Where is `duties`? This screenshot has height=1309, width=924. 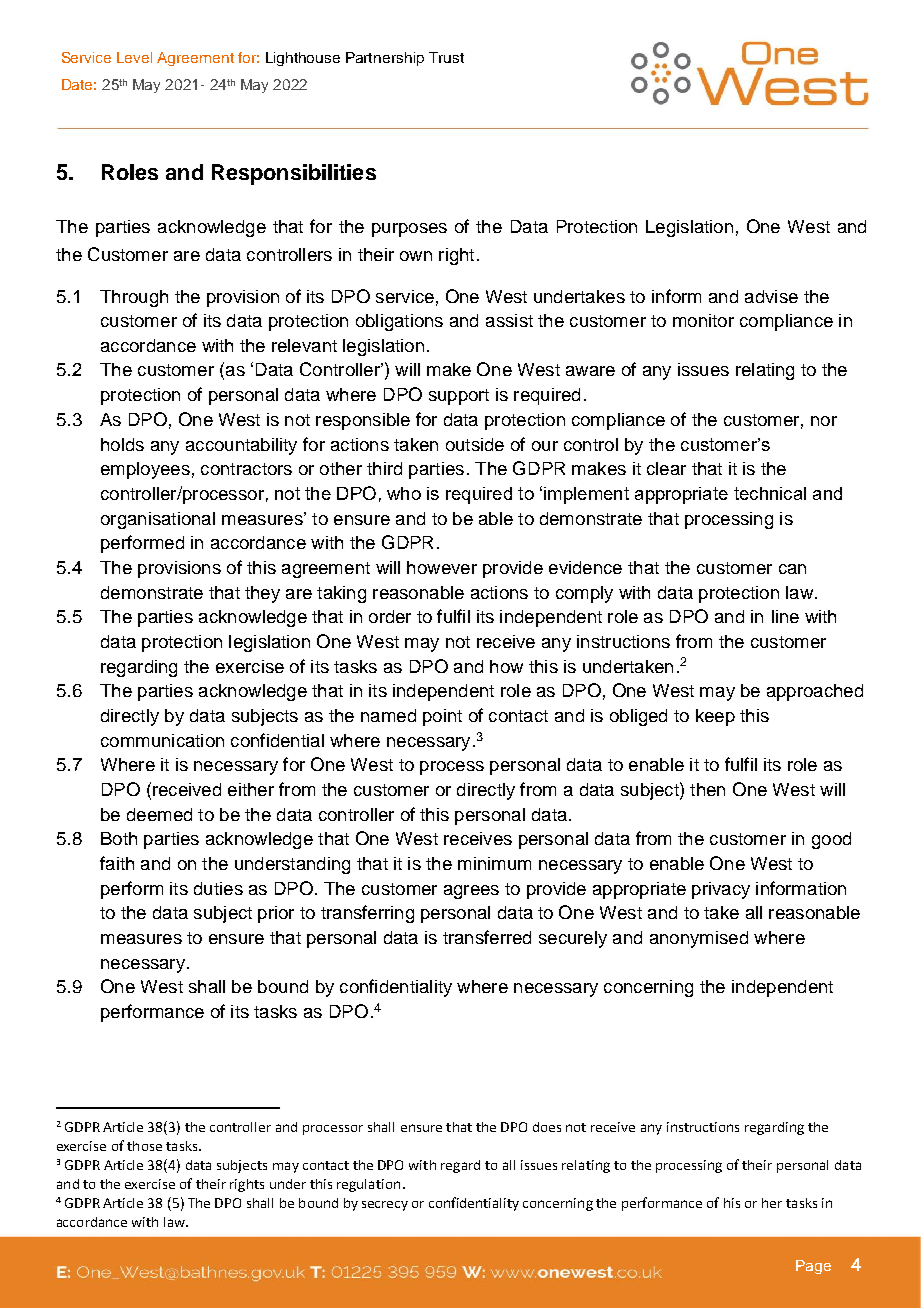
duties is located at coordinates (218, 888).
